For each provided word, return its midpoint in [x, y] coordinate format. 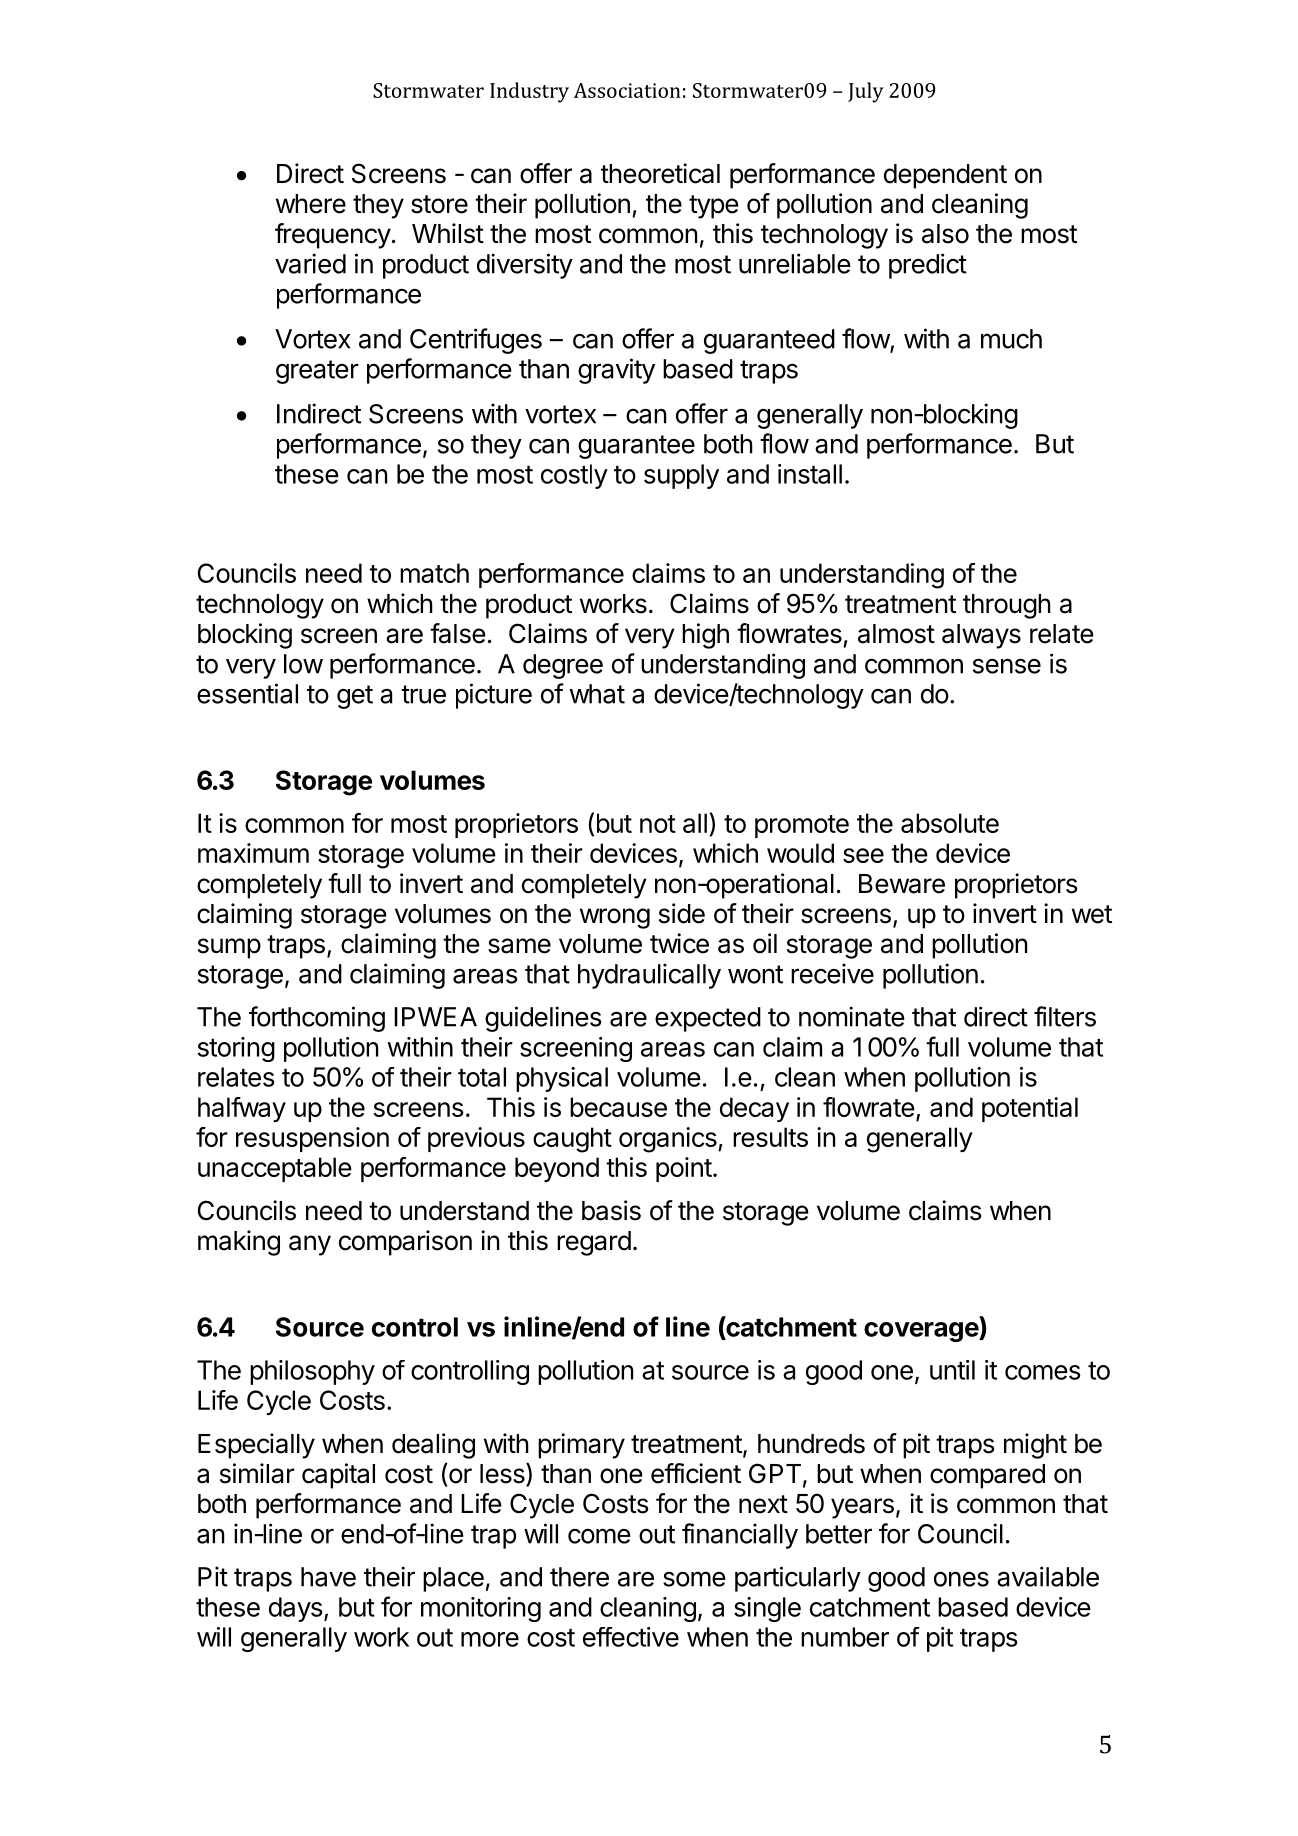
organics [669, 1140]
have [328, 1577]
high [705, 636]
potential [1030, 1109]
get [355, 697]
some [694, 1579]
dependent [945, 176]
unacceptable [275, 1169]
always [981, 636]
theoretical [660, 173]
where [311, 204]
